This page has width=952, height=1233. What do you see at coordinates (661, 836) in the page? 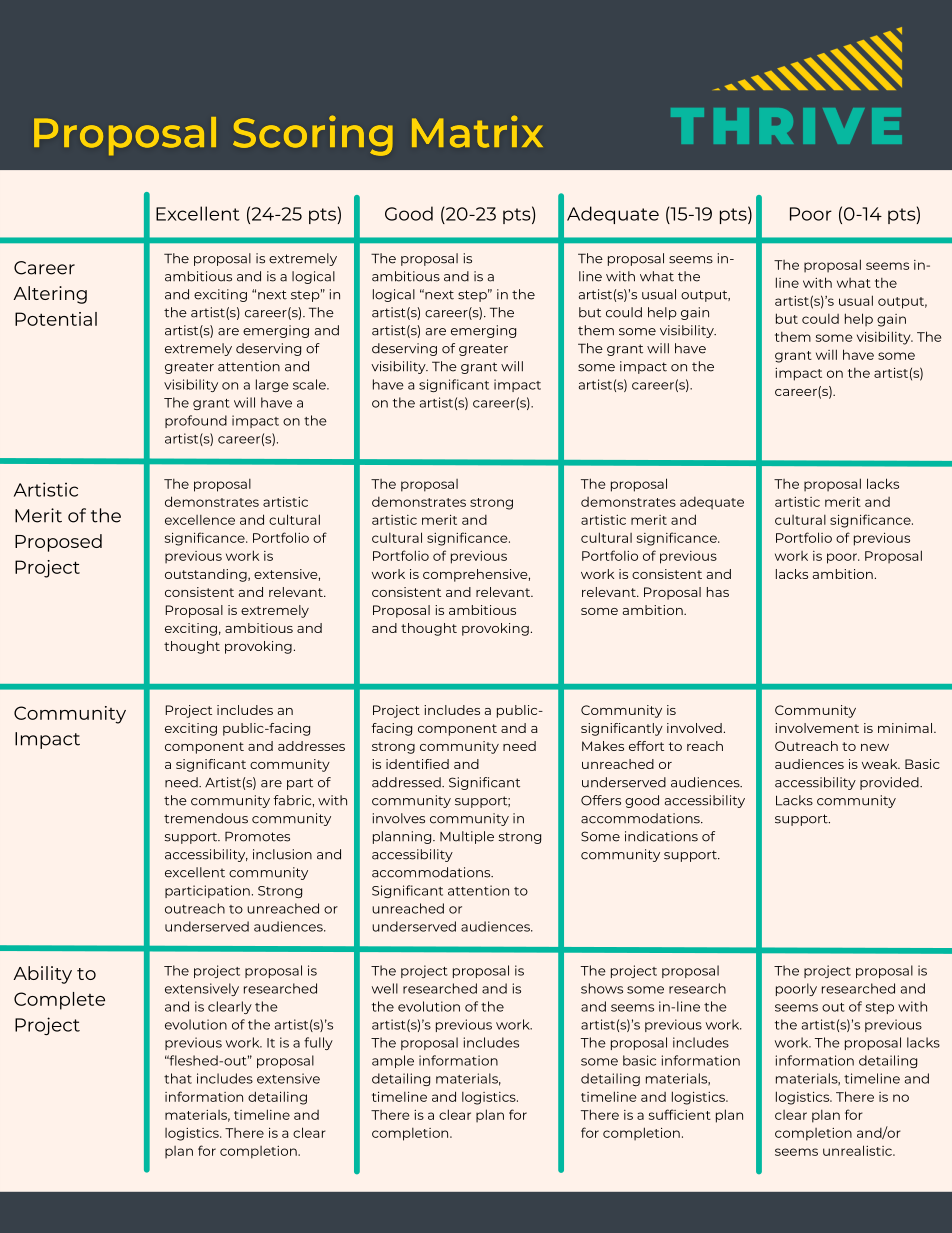
I see `indications` at bounding box center [661, 836].
